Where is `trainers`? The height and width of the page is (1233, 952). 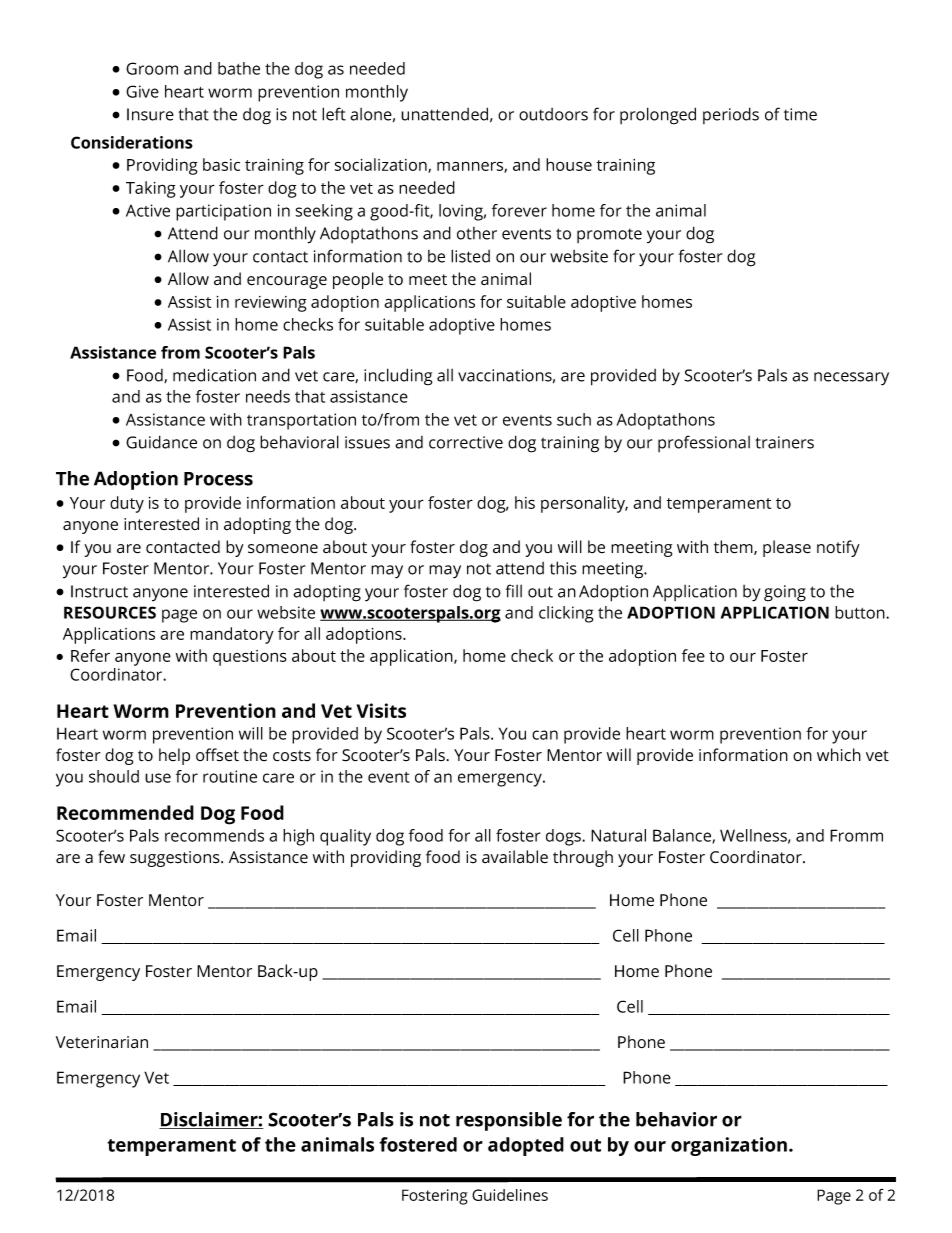 trainers is located at coordinates (784, 442).
